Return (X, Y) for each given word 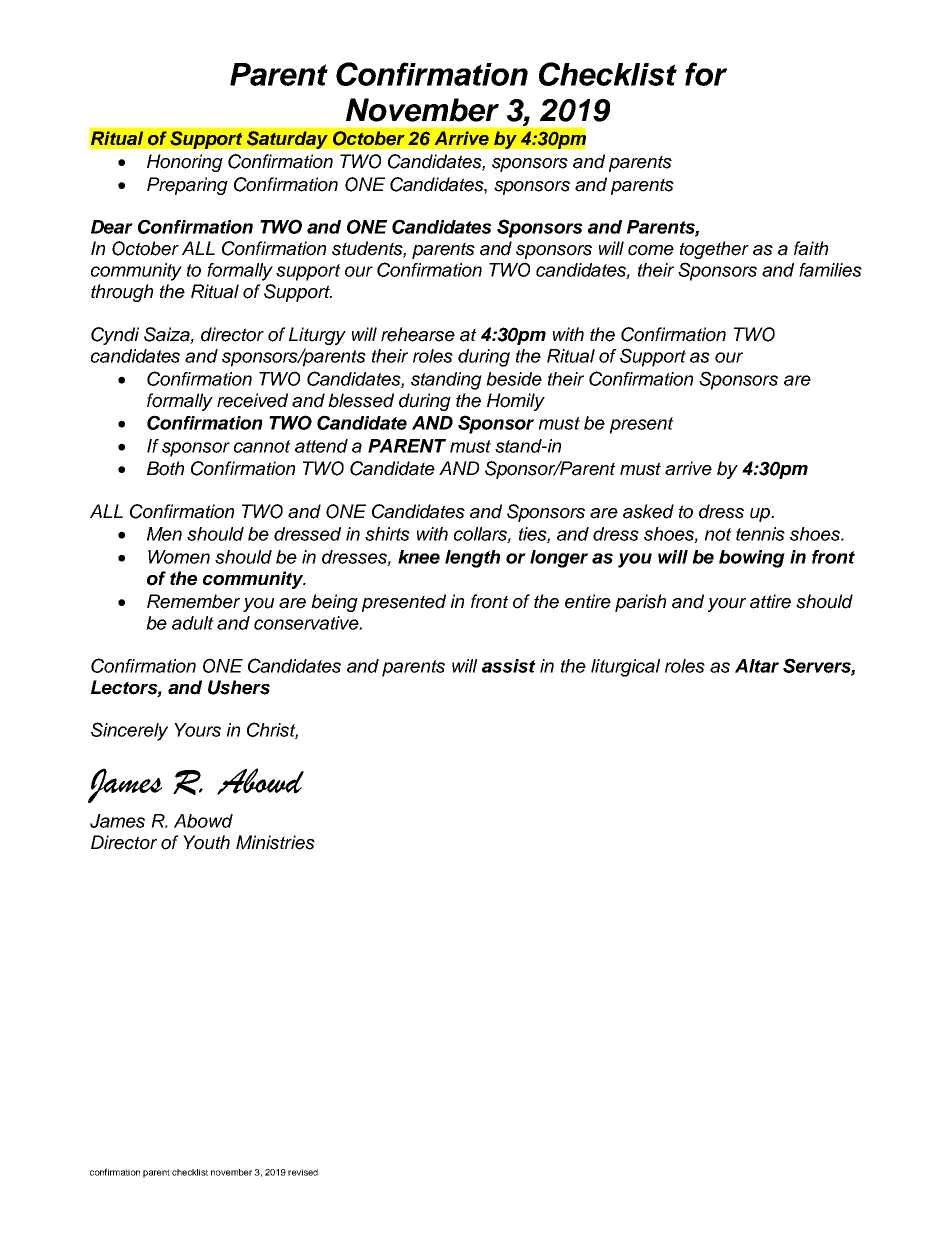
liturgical (625, 668)
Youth (206, 842)
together (714, 250)
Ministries (275, 842)
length (472, 559)
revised (303, 1172)
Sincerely (129, 731)
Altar (757, 666)
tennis (760, 534)
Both (165, 468)
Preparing (187, 186)
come (651, 250)
